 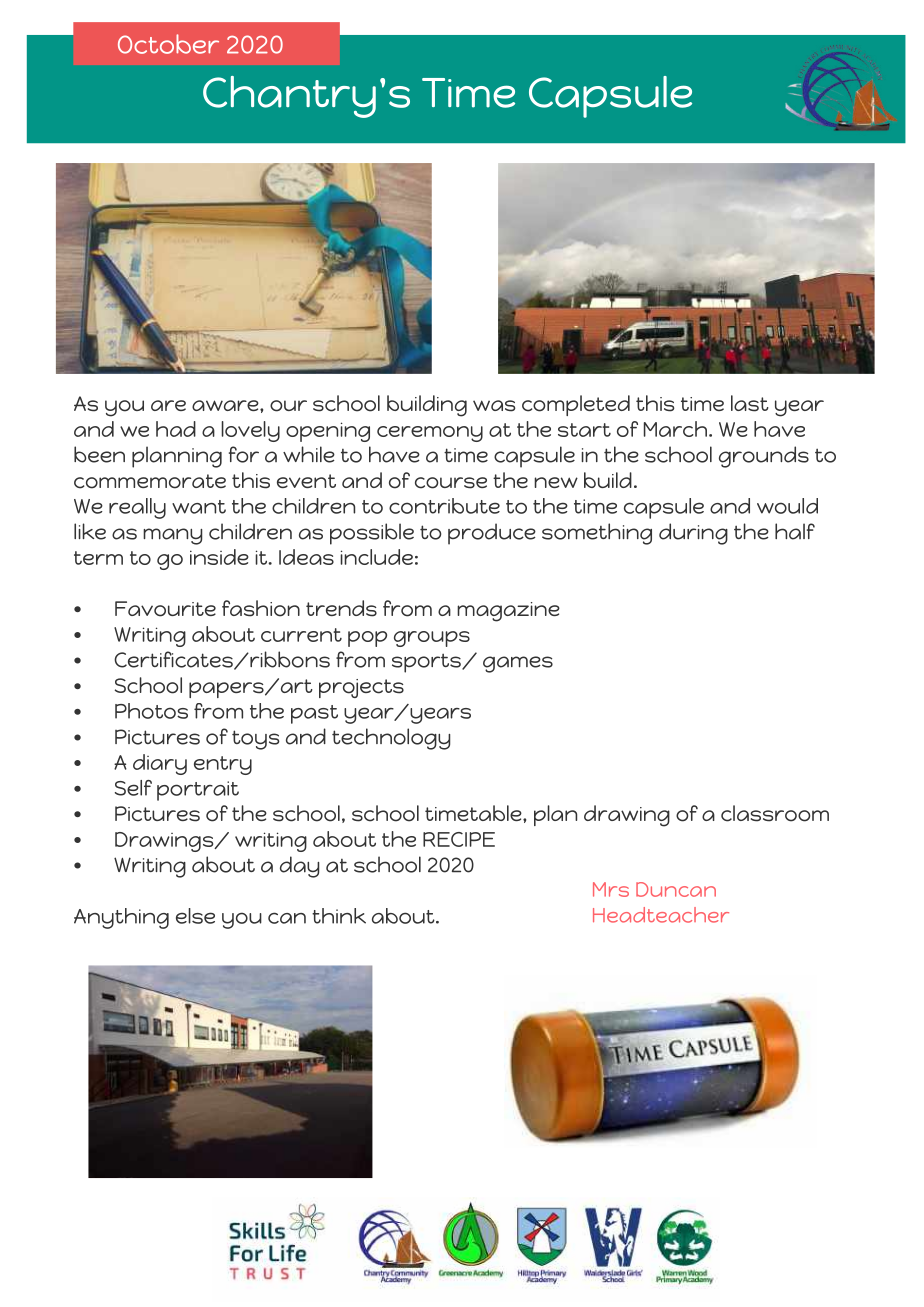 I want to click on was, so click(x=494, y=406).
